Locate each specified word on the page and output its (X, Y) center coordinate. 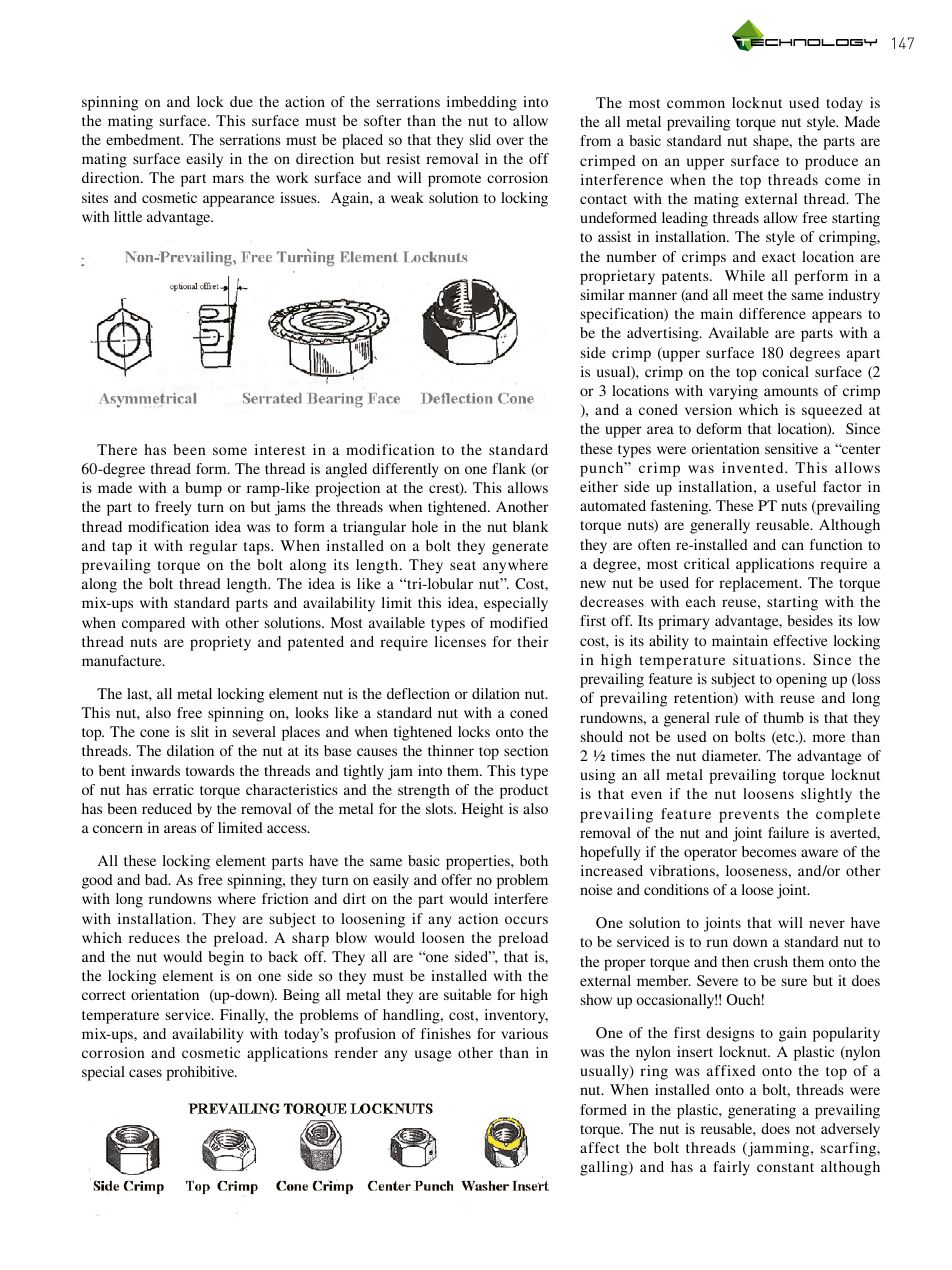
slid (480, 139)
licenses (460, 641)
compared (153, 624)
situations (767, 659)
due (241, 101)
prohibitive (201, 1073)
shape (772, 142)
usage (433, 1056)
